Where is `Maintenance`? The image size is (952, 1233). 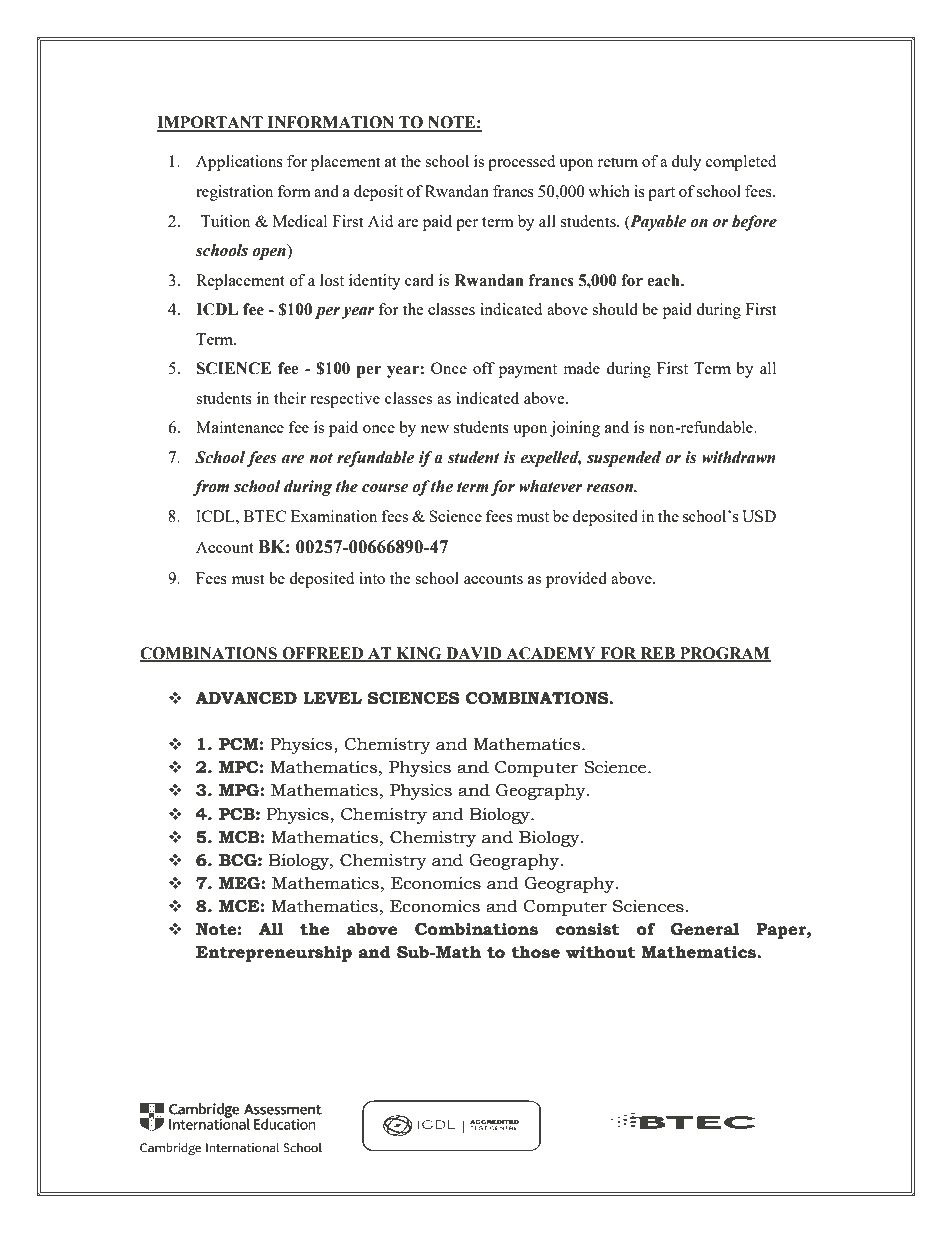
Maintenance is located at coordinates (240, 427).
